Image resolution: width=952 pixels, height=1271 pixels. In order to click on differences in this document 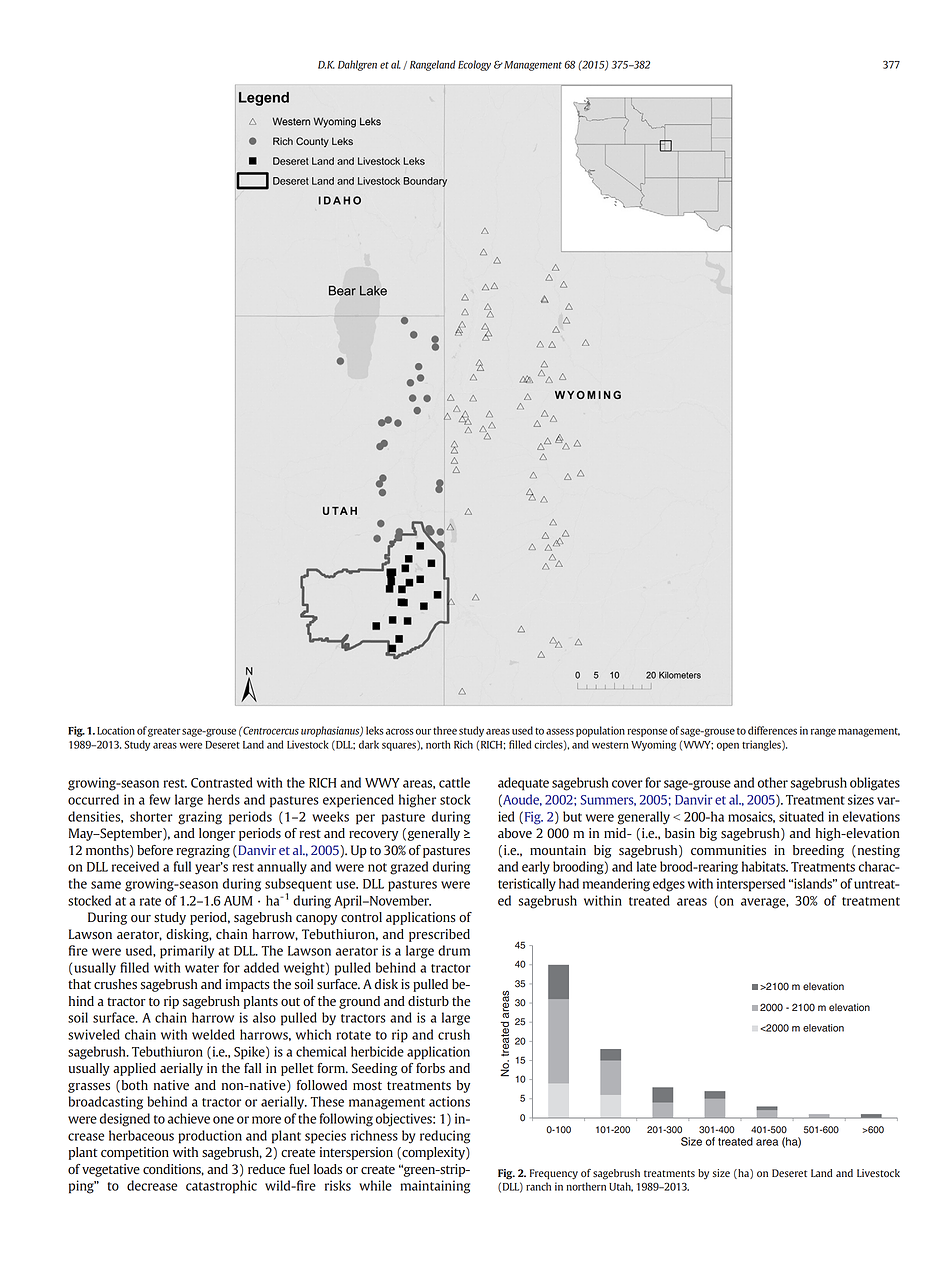, I will do `click(772, 730)`.
